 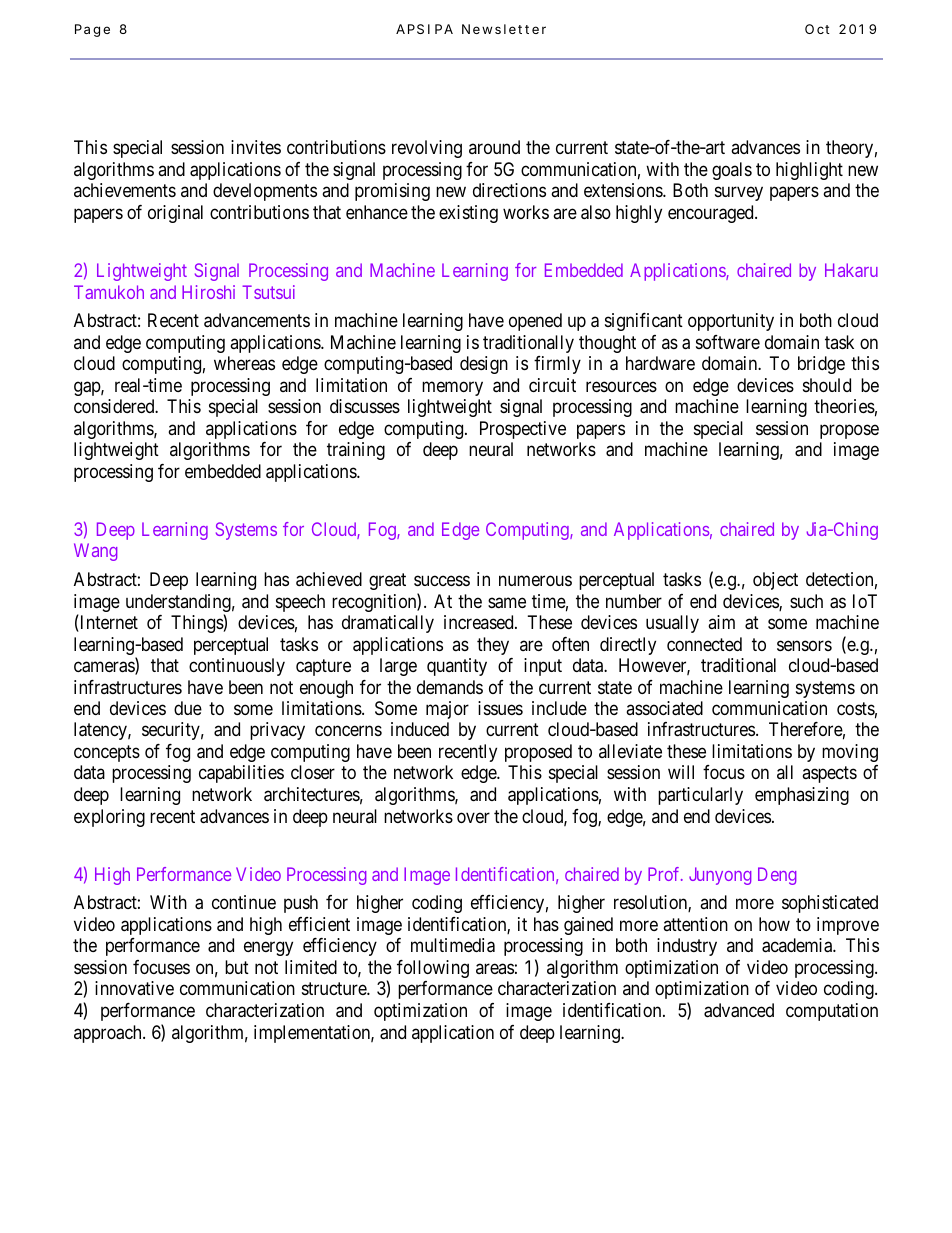 What do you see at coordinates (92, 30) in the screenshot?
I see `Page` at bounding box center [92, 30].
